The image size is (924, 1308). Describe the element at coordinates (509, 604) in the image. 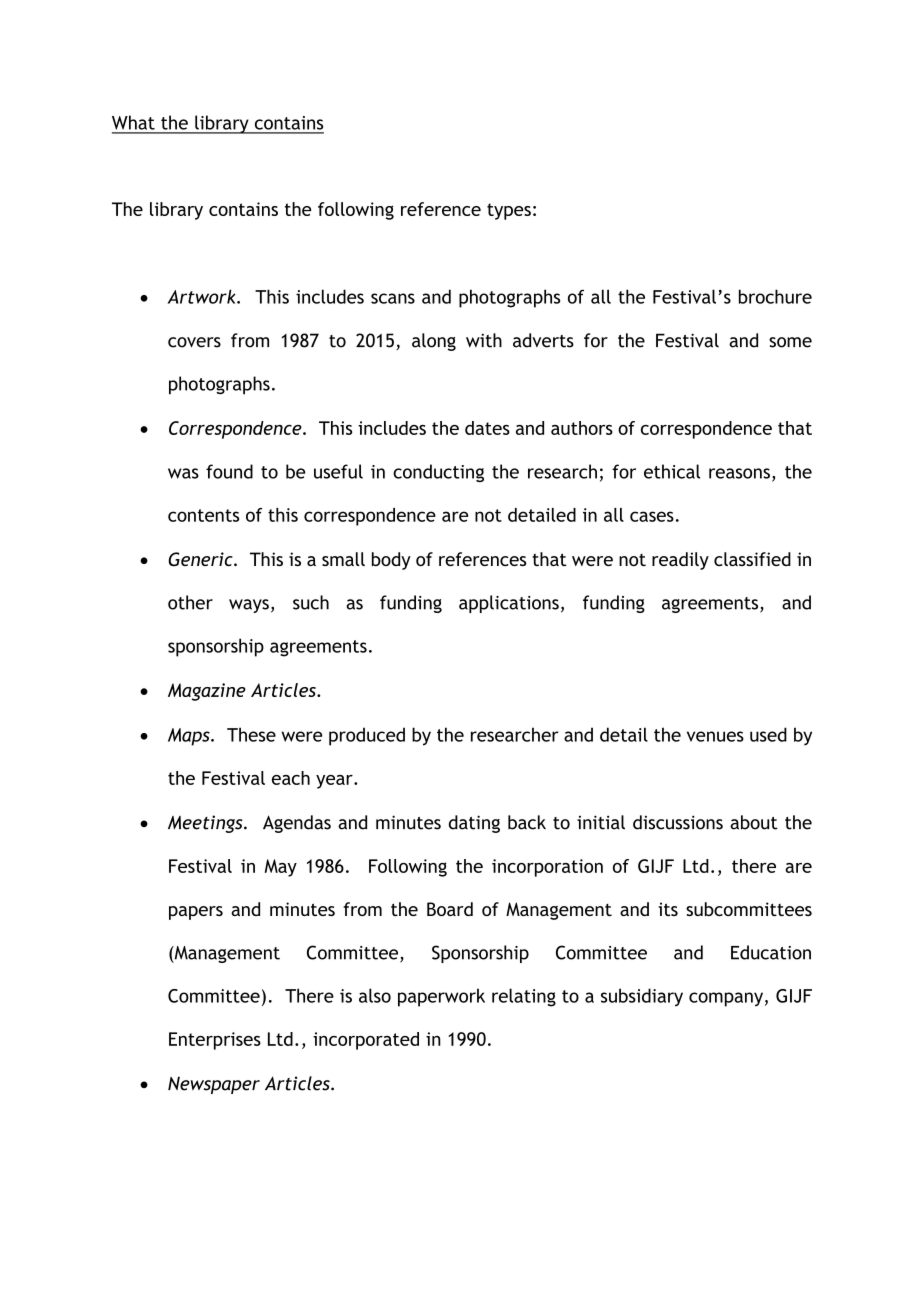

I see `applications` at that location.
